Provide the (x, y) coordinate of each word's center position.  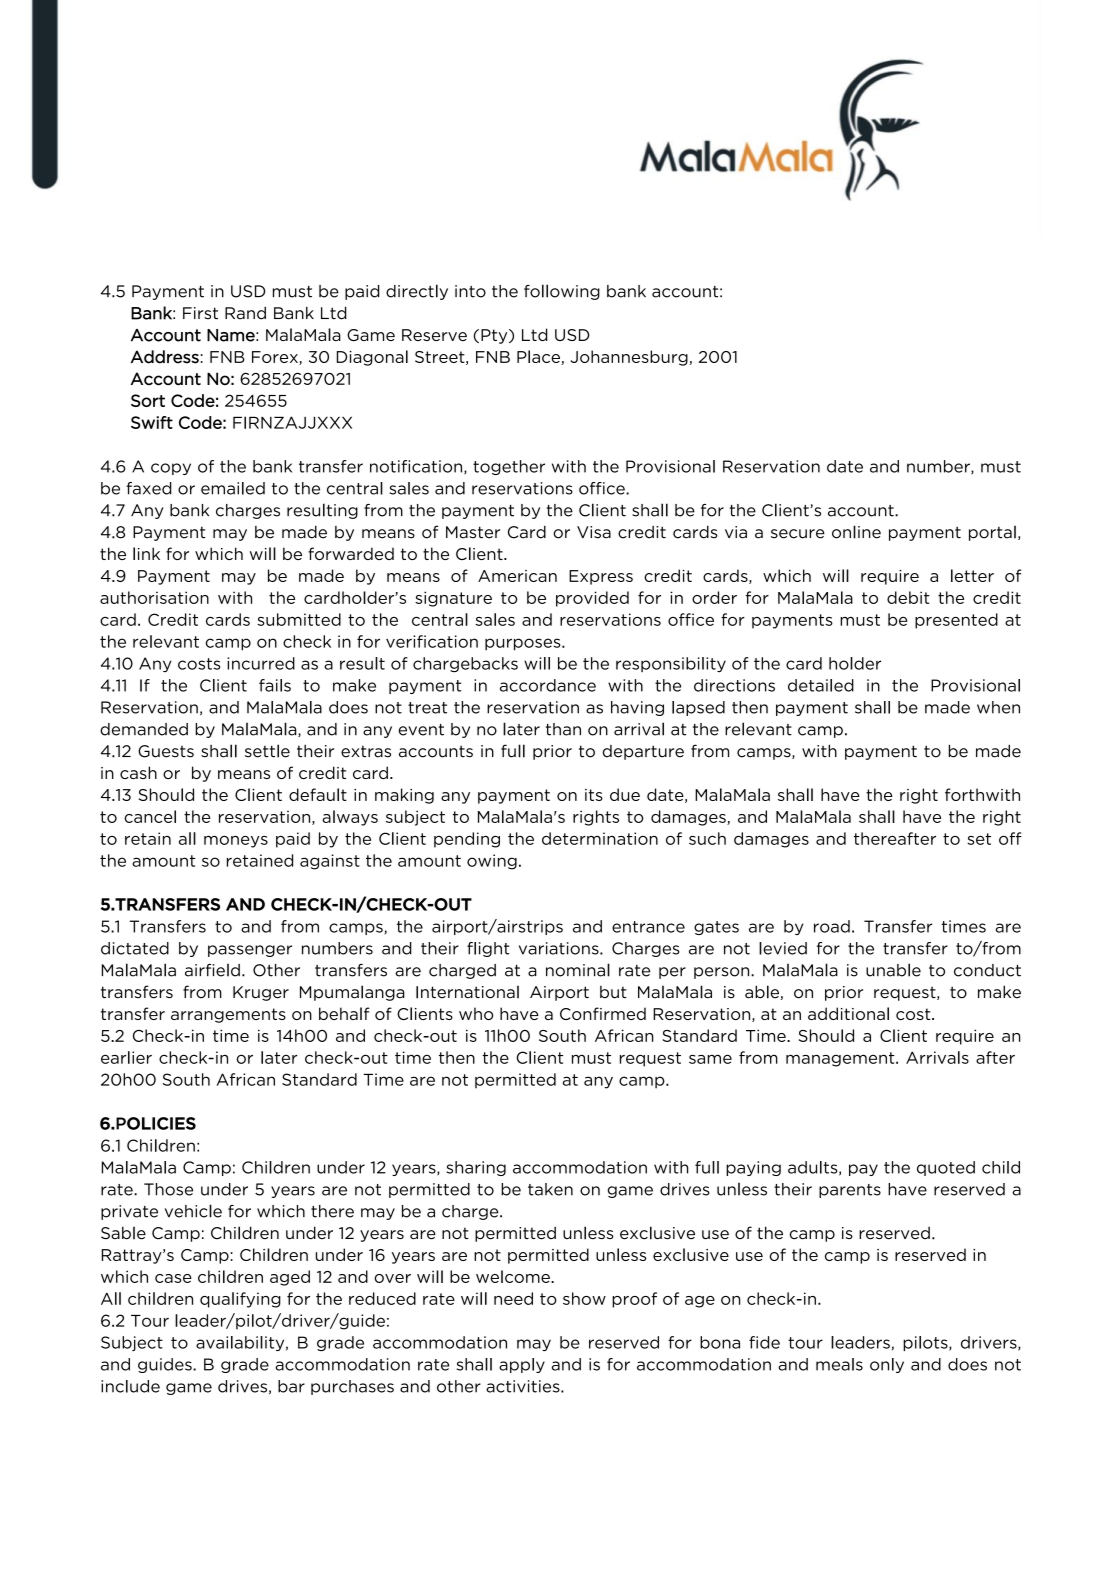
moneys (236, 842)
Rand (245, 313)
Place (539, 357)
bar (291, 1386)
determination (600, 838)
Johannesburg (630, 358)
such (707, 838)
